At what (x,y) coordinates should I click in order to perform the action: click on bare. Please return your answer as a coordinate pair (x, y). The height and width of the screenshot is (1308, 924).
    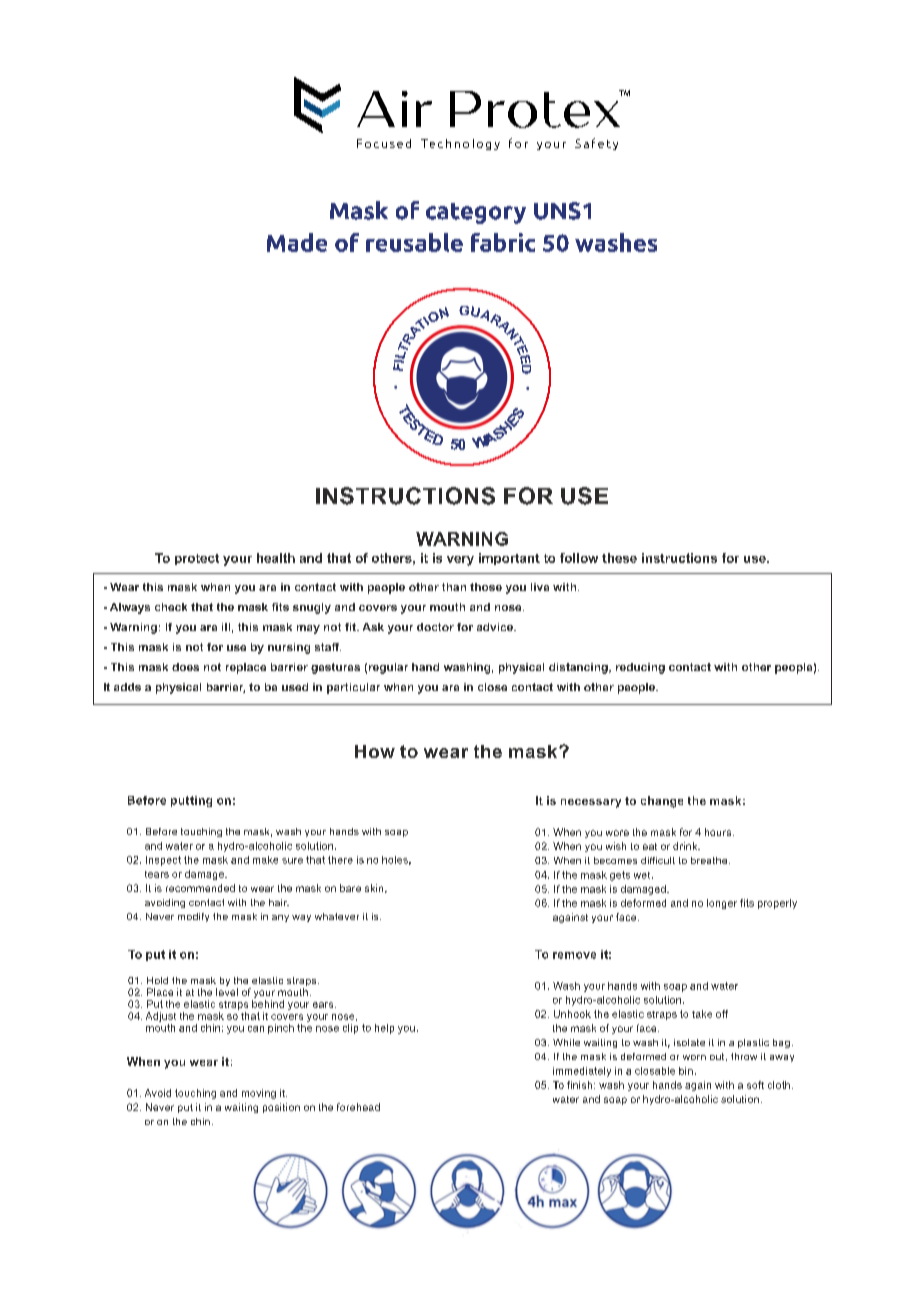
    Looking at the image, I should click on (350, 888).
